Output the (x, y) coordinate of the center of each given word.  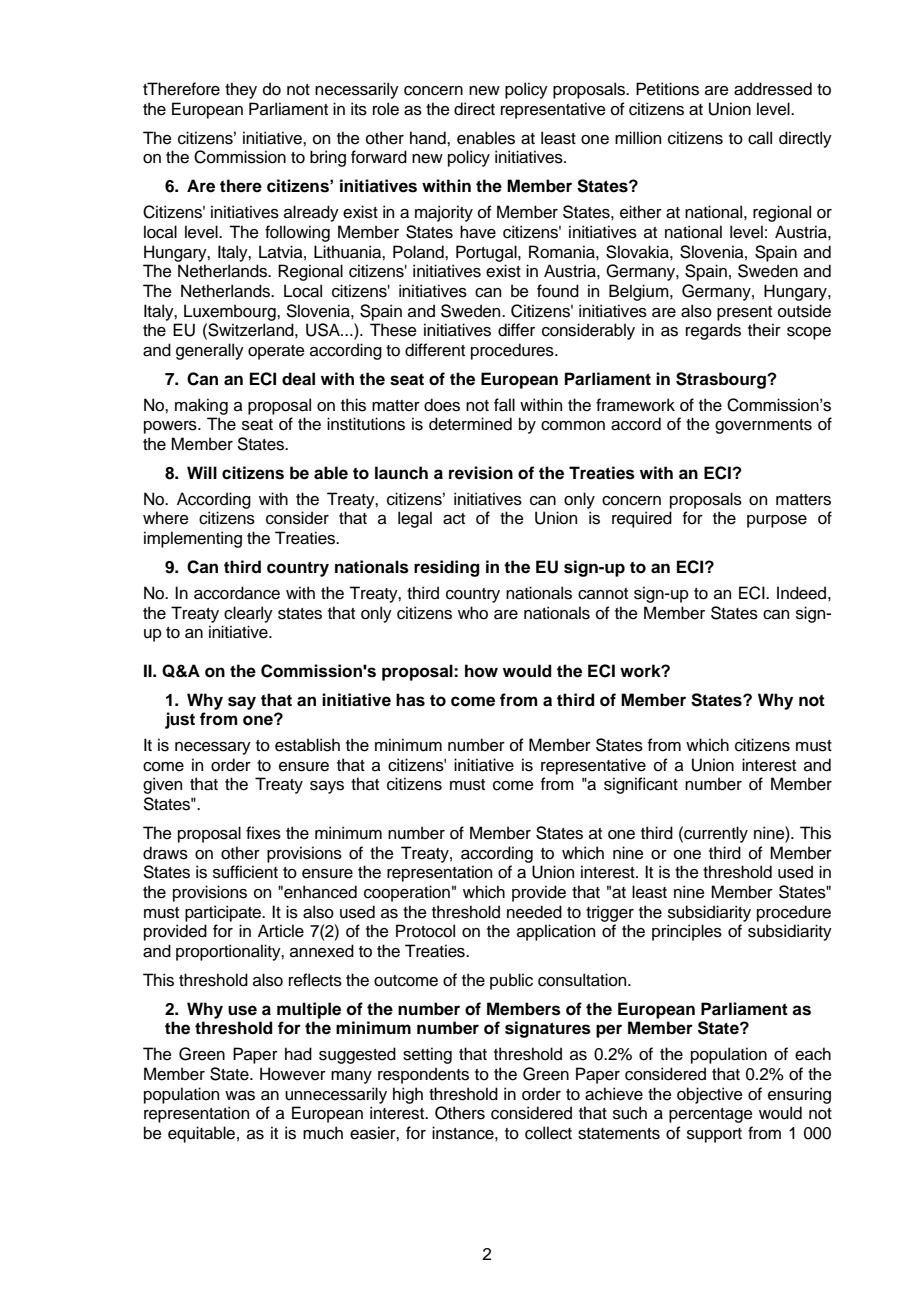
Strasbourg (722, 380)
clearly (248, 614)
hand (429, 138)
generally (210, 351)
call (760, 138)
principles (687, 932)
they (241, 90)
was (240, 1096)
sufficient (245, 872)
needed (534, 912)
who (473, 613)
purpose (777, 521)
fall (504, 405)
